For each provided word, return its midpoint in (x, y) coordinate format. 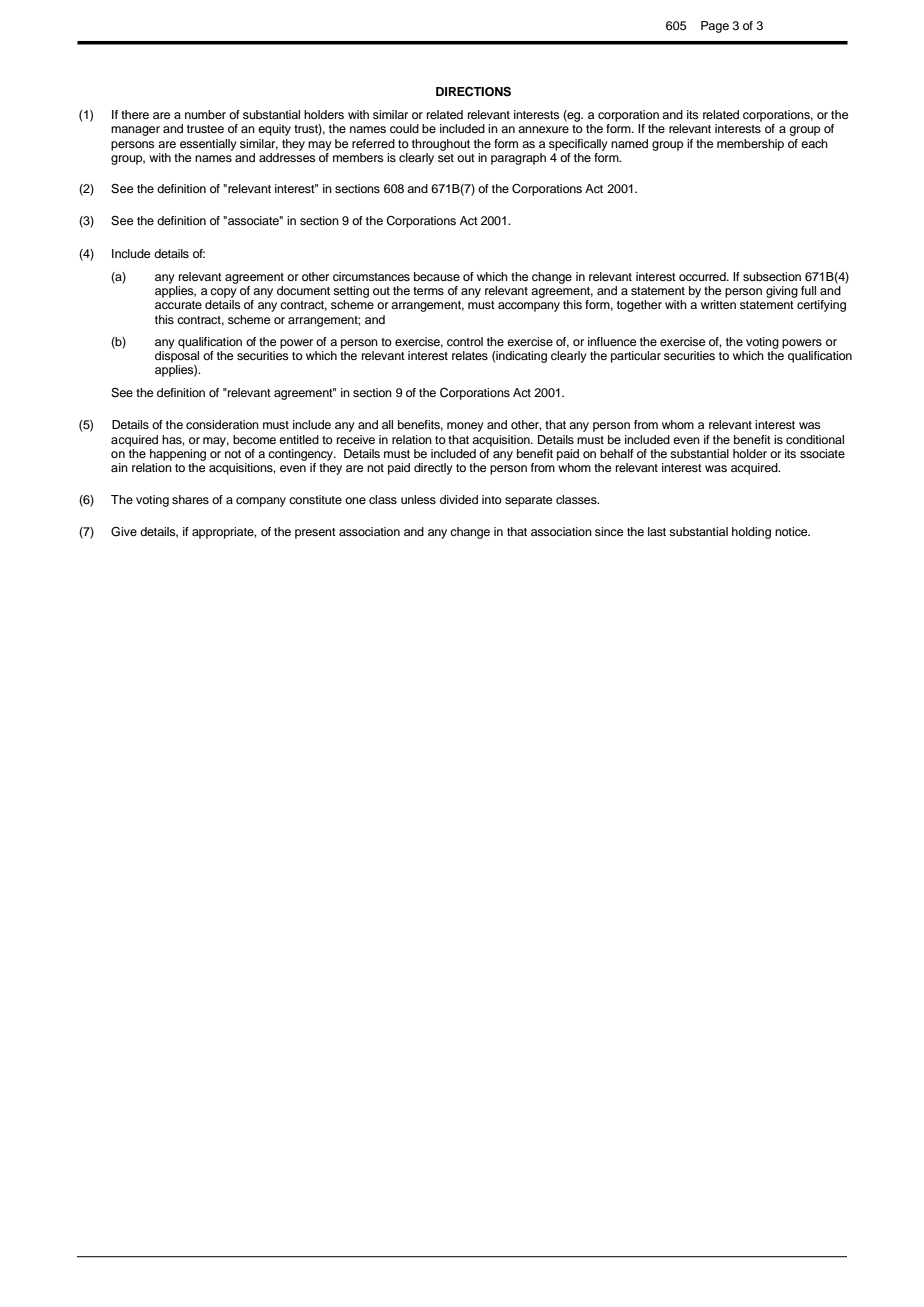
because (437, 276)
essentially (208, 145)
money (465, 427)
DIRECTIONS (473, 92)
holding (751, 533)
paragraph (518, 159)
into (492, 499)
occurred (703, 276)
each (814, 143)
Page (715, 27)
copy (223, 293)
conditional (815, 439)
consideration (222, 424)
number (205, 114)
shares (190, 499)
